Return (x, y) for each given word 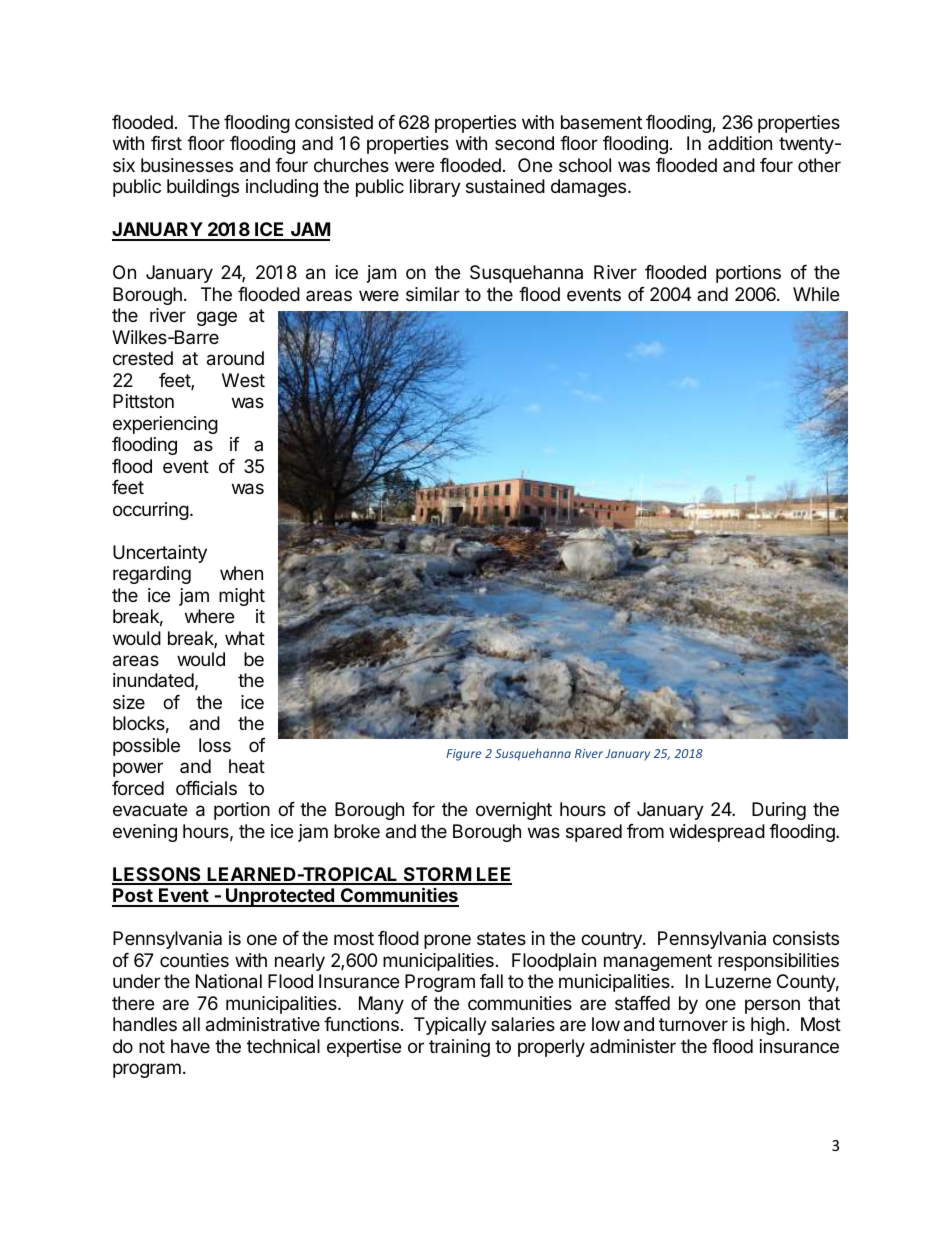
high (768, 1026)
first (166, 143)
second (524, 143)
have (190, 1046)
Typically (450, 1026)
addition (740, 143)
